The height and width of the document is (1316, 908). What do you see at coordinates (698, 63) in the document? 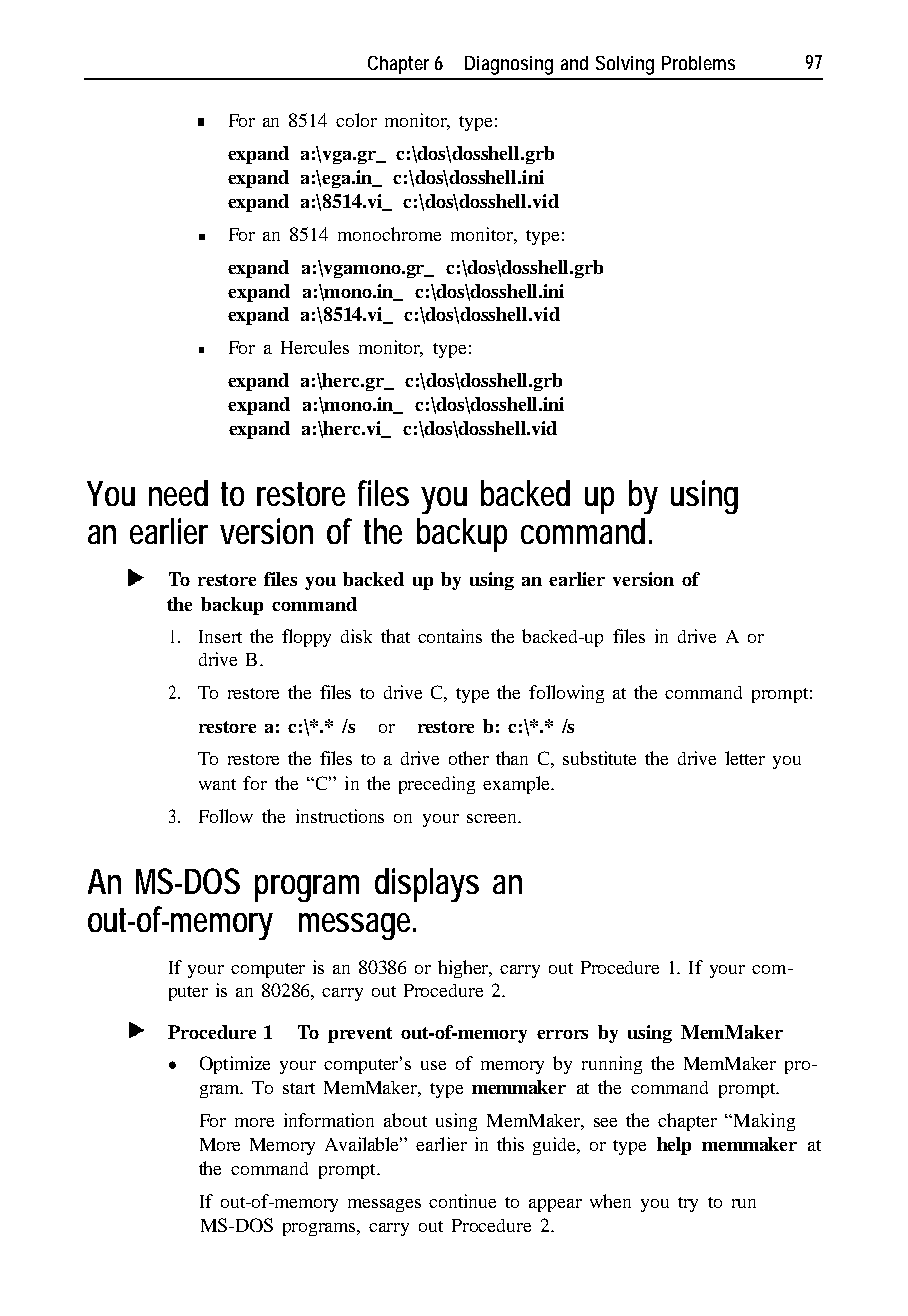
I see `Problems` at bounding box center [698, 63].
